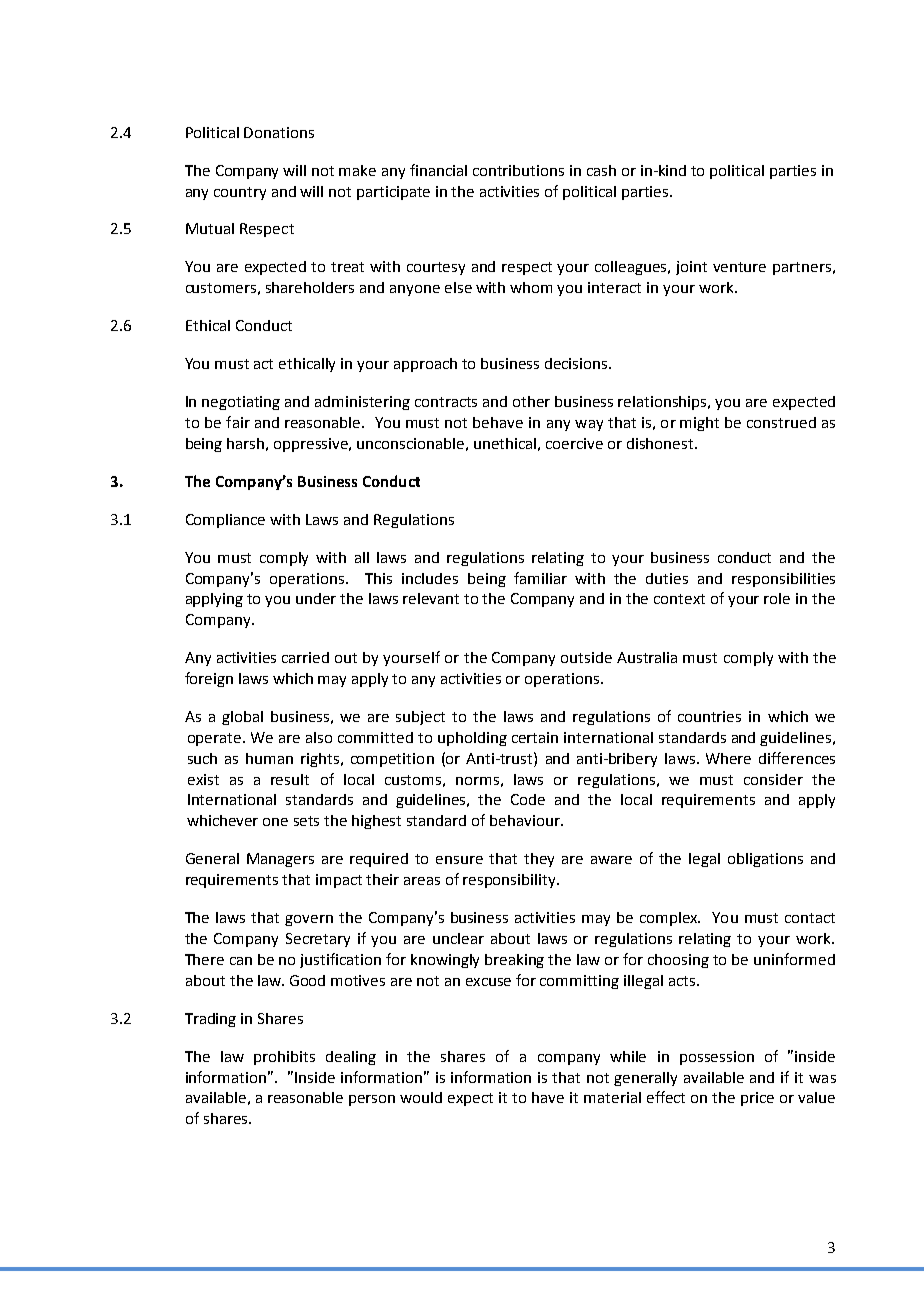 The image size is (924, 1308). I want to click on under, so click(316, 598).
